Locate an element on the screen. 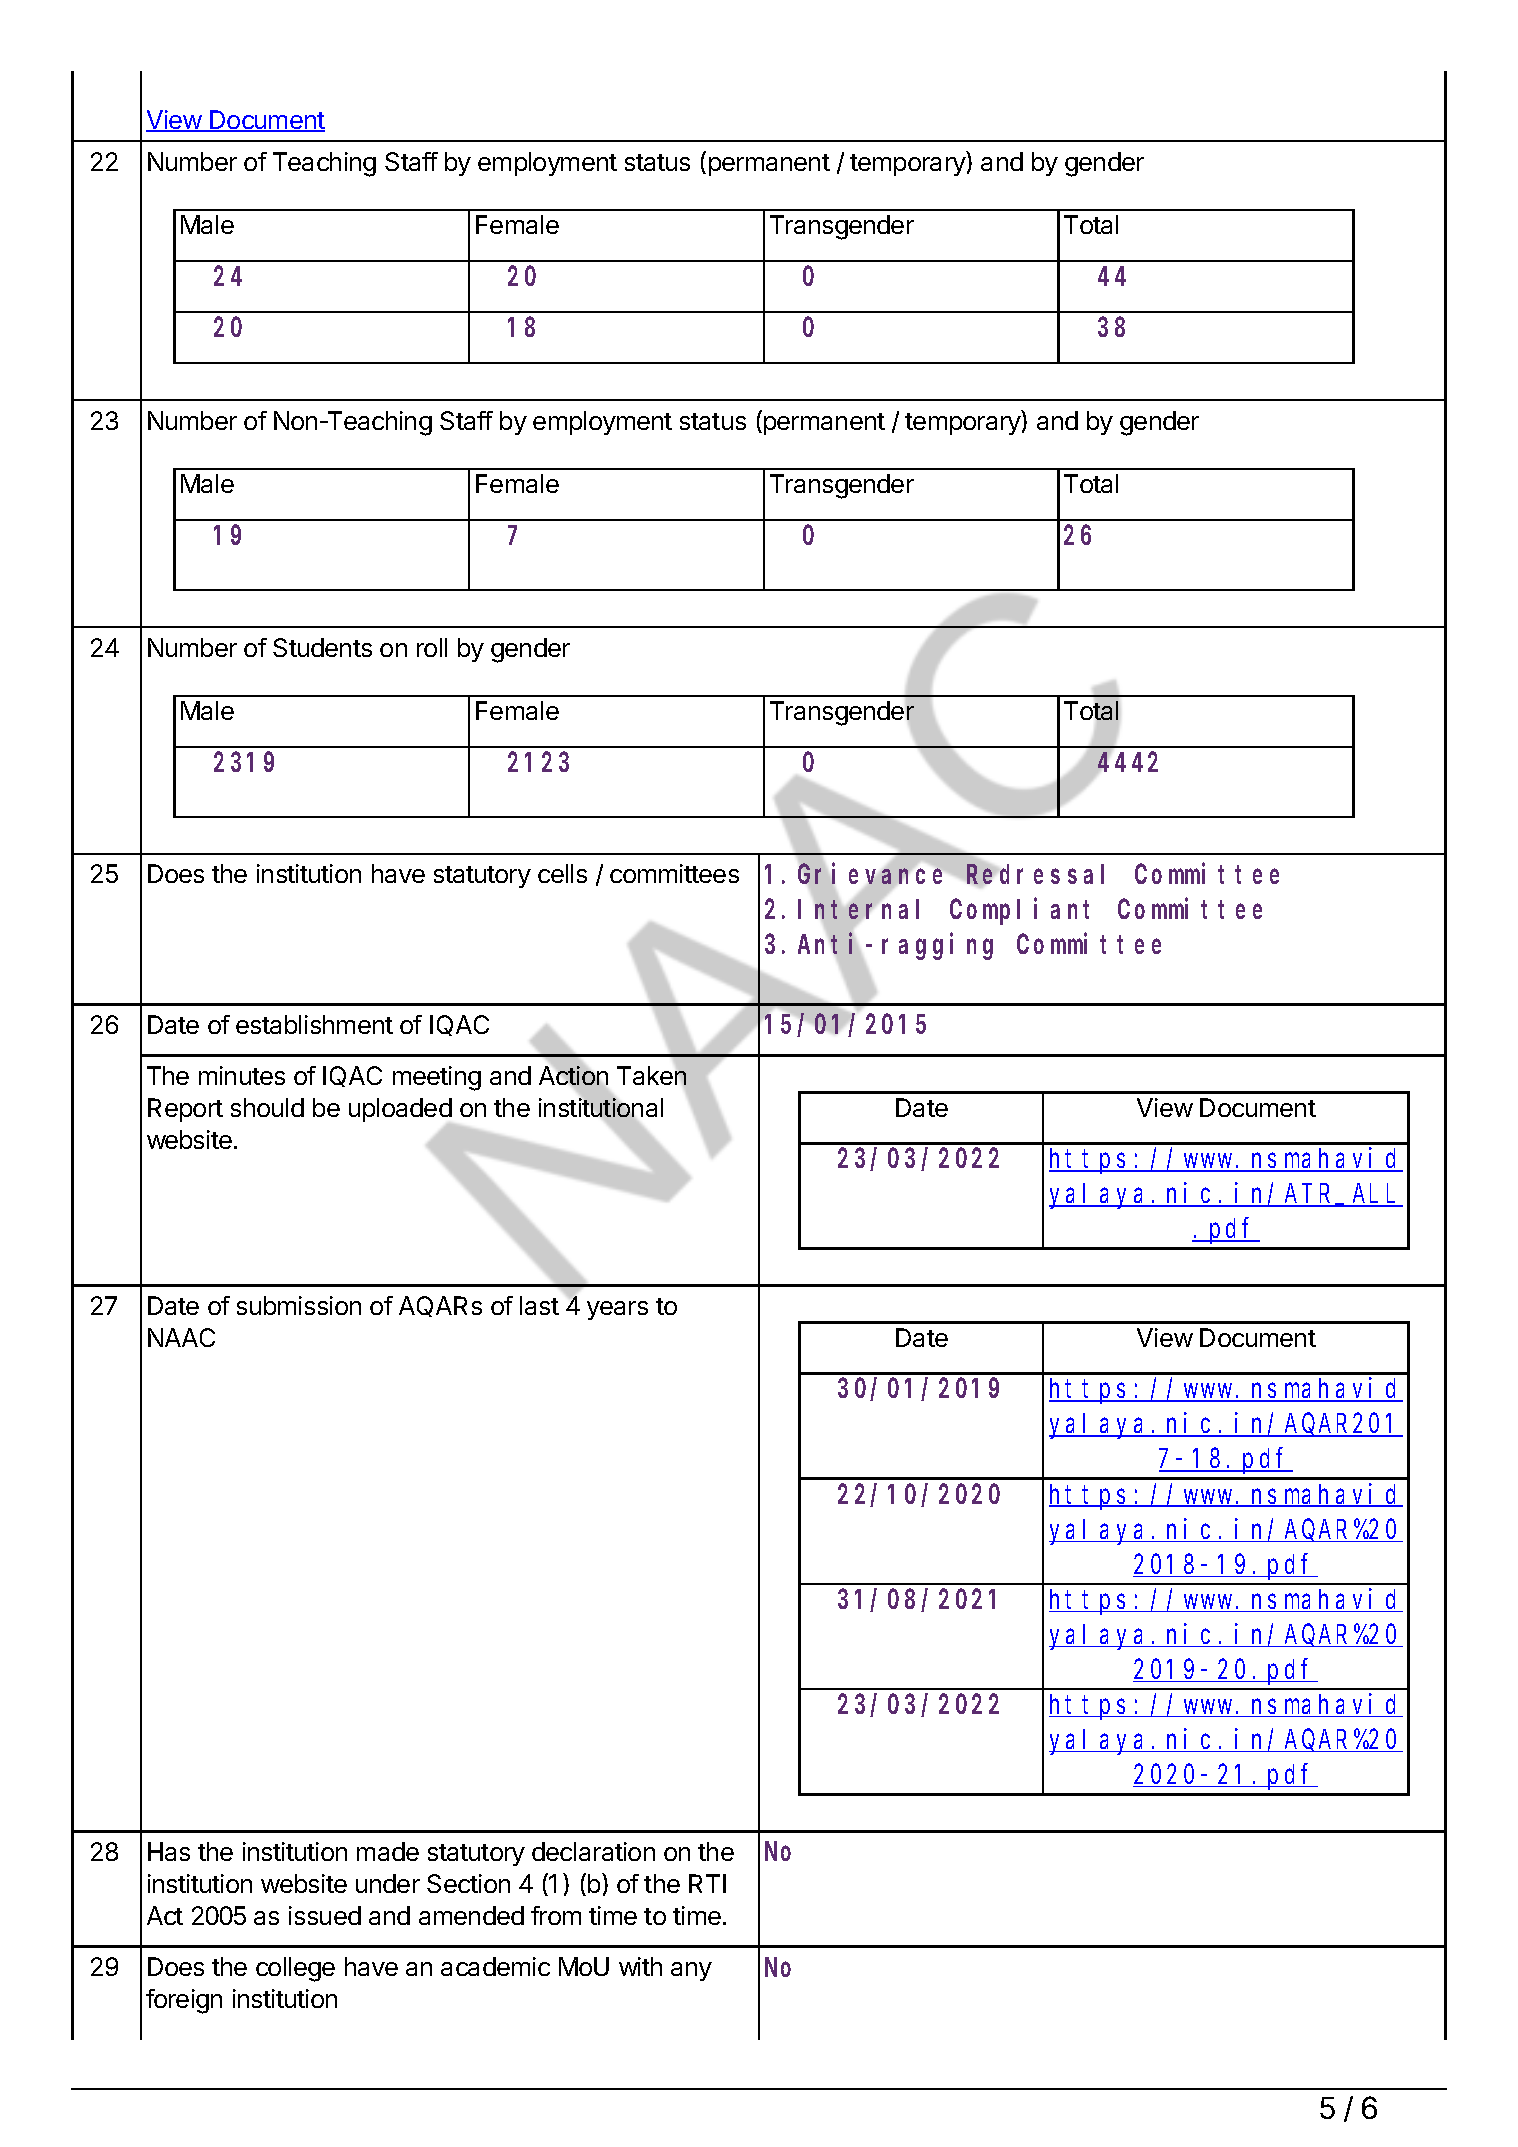  submission is located at coordinates (299, 1305).
